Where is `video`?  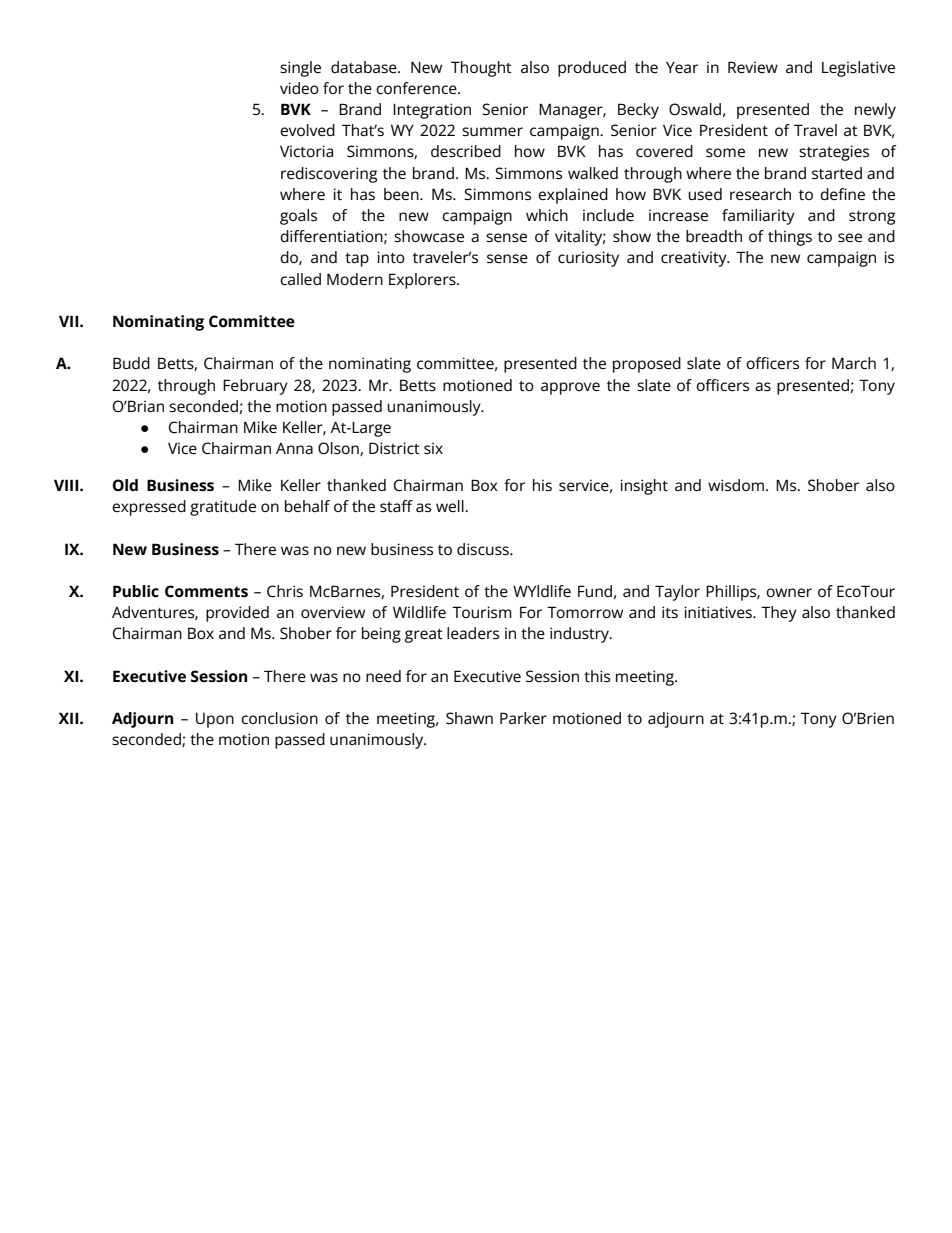 video is located at coordinates (299, 88).
